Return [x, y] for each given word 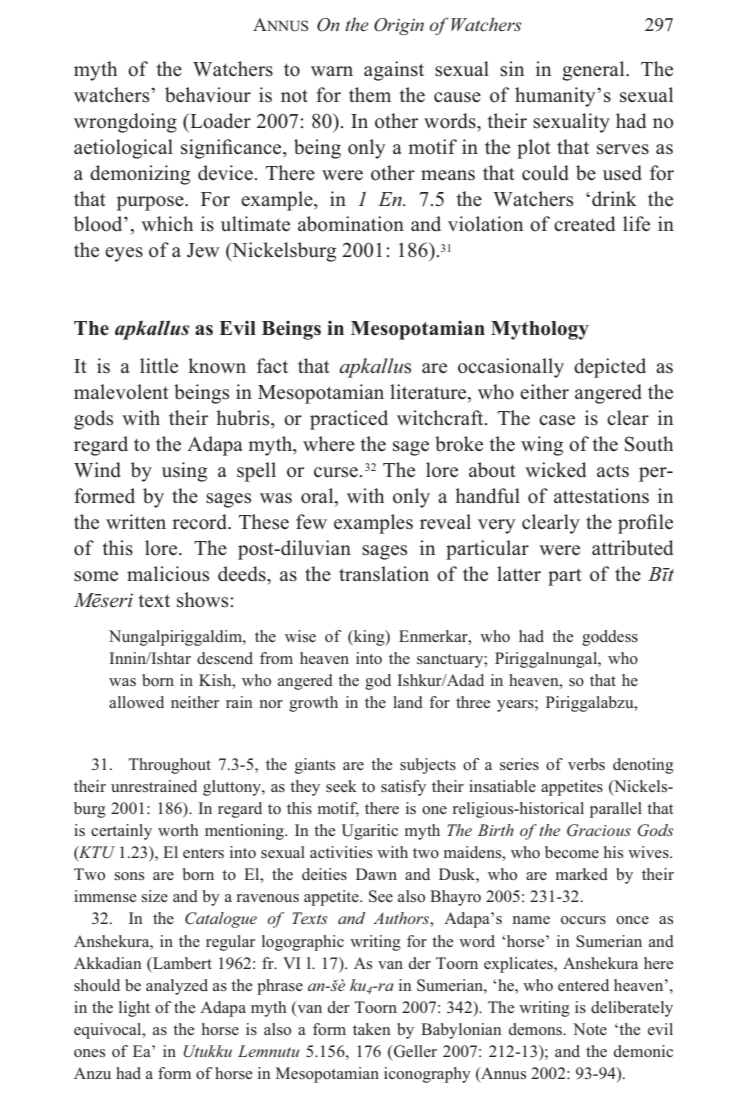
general [594, 71]
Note [590, 1029]
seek [341, 786]
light [134, 1009]
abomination [351, 224]
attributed [632, 548]
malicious [168, 574]
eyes [124, 254]
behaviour [208, 95]
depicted [610, 368]
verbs [586, 764]
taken [372, 1029]
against [394, 71]
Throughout [170, 766]
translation [384, 574]
